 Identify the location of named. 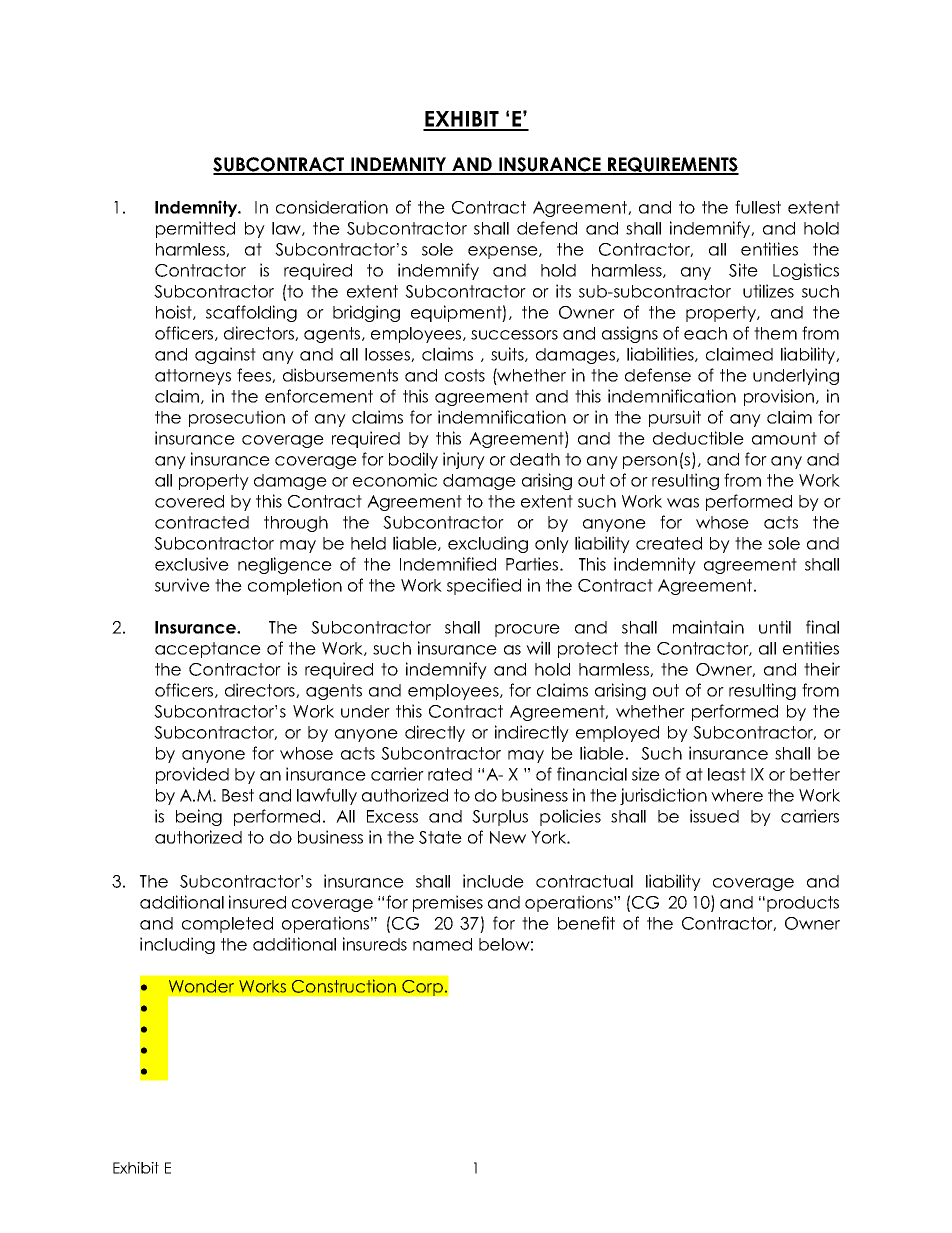
(442, 944).
